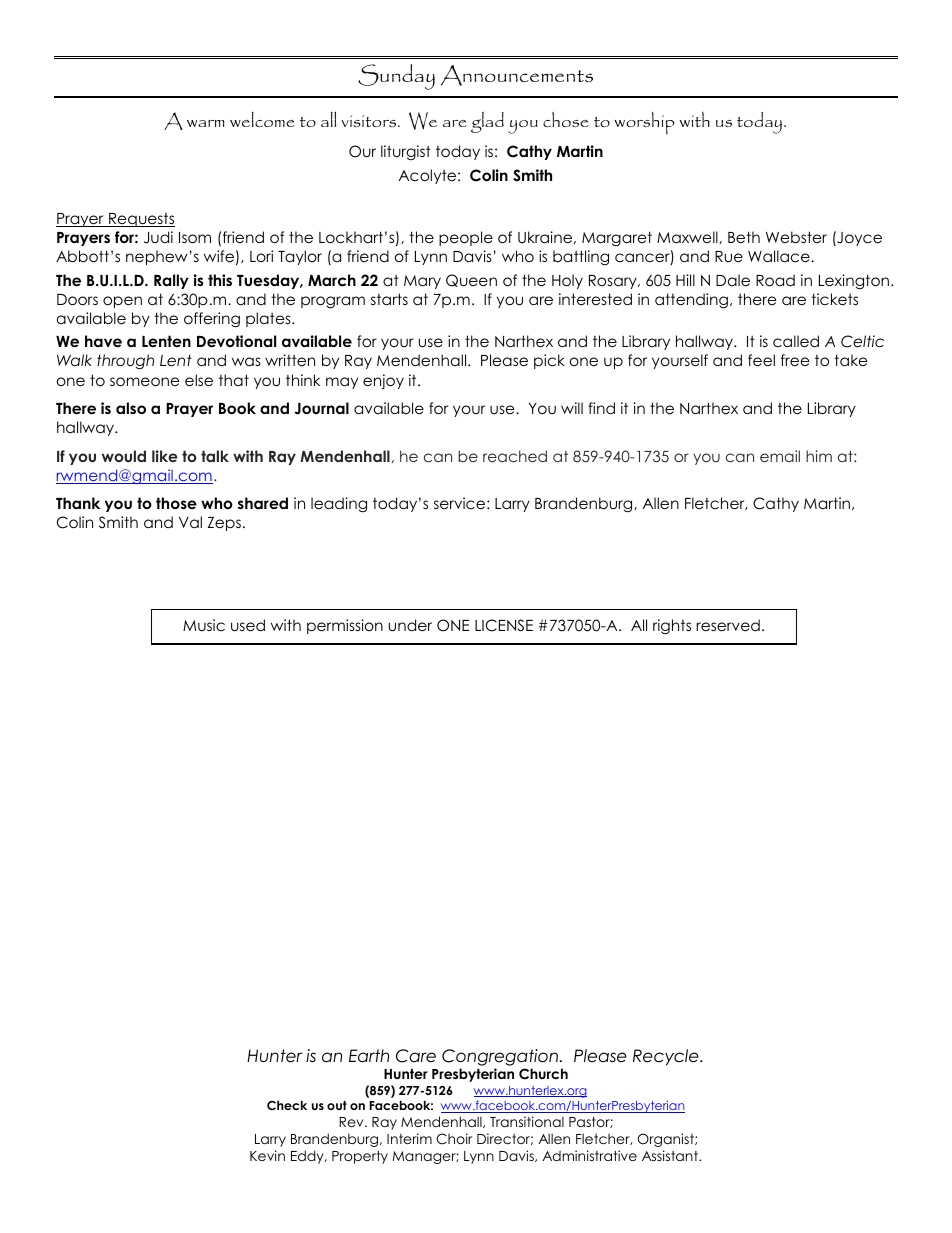 The image size is (952, 1233). Describe the element at coordinates (504, 625) in the document. I see `LICENSE` at that location.
